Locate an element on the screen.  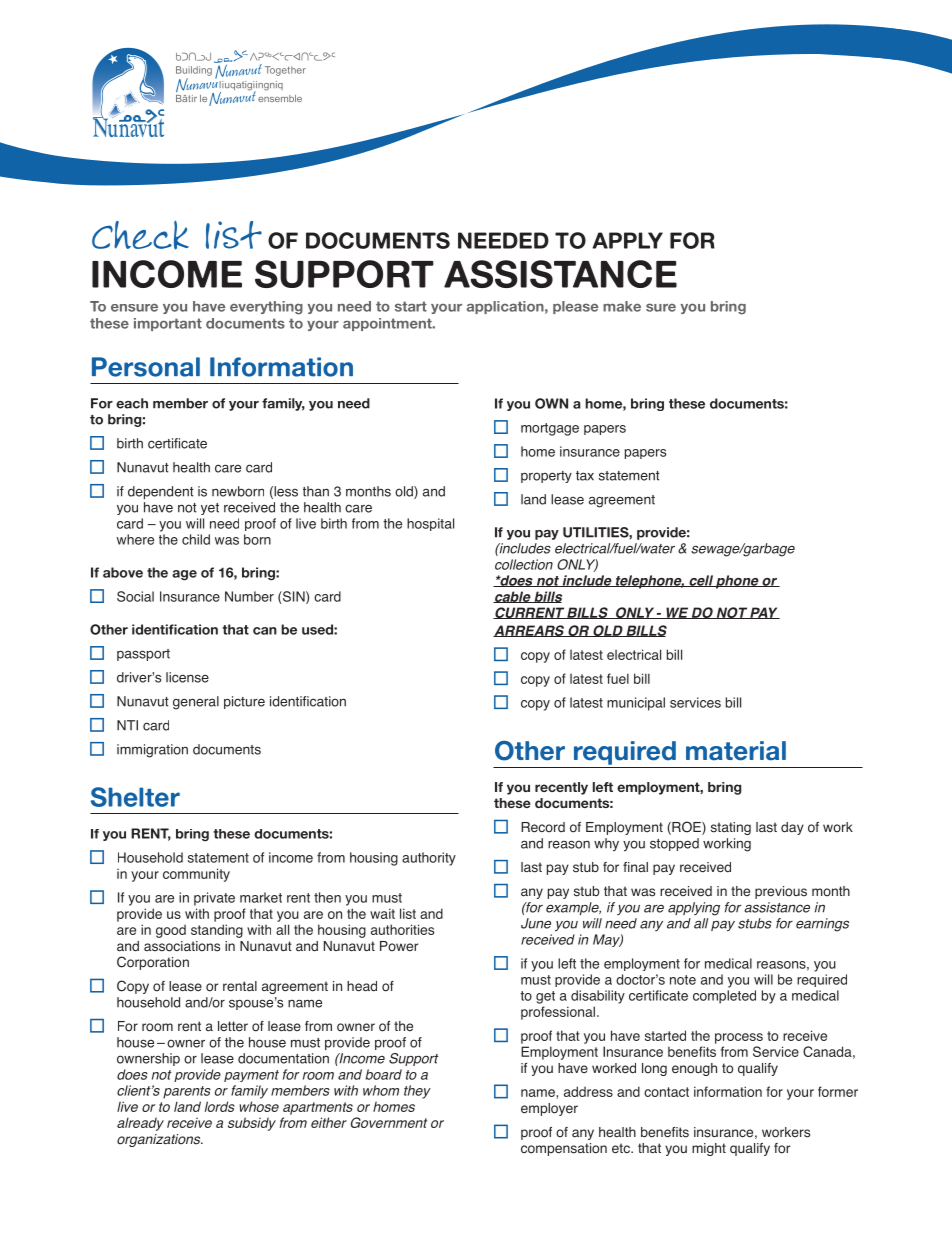
child is located at coordinates (196, 539).
